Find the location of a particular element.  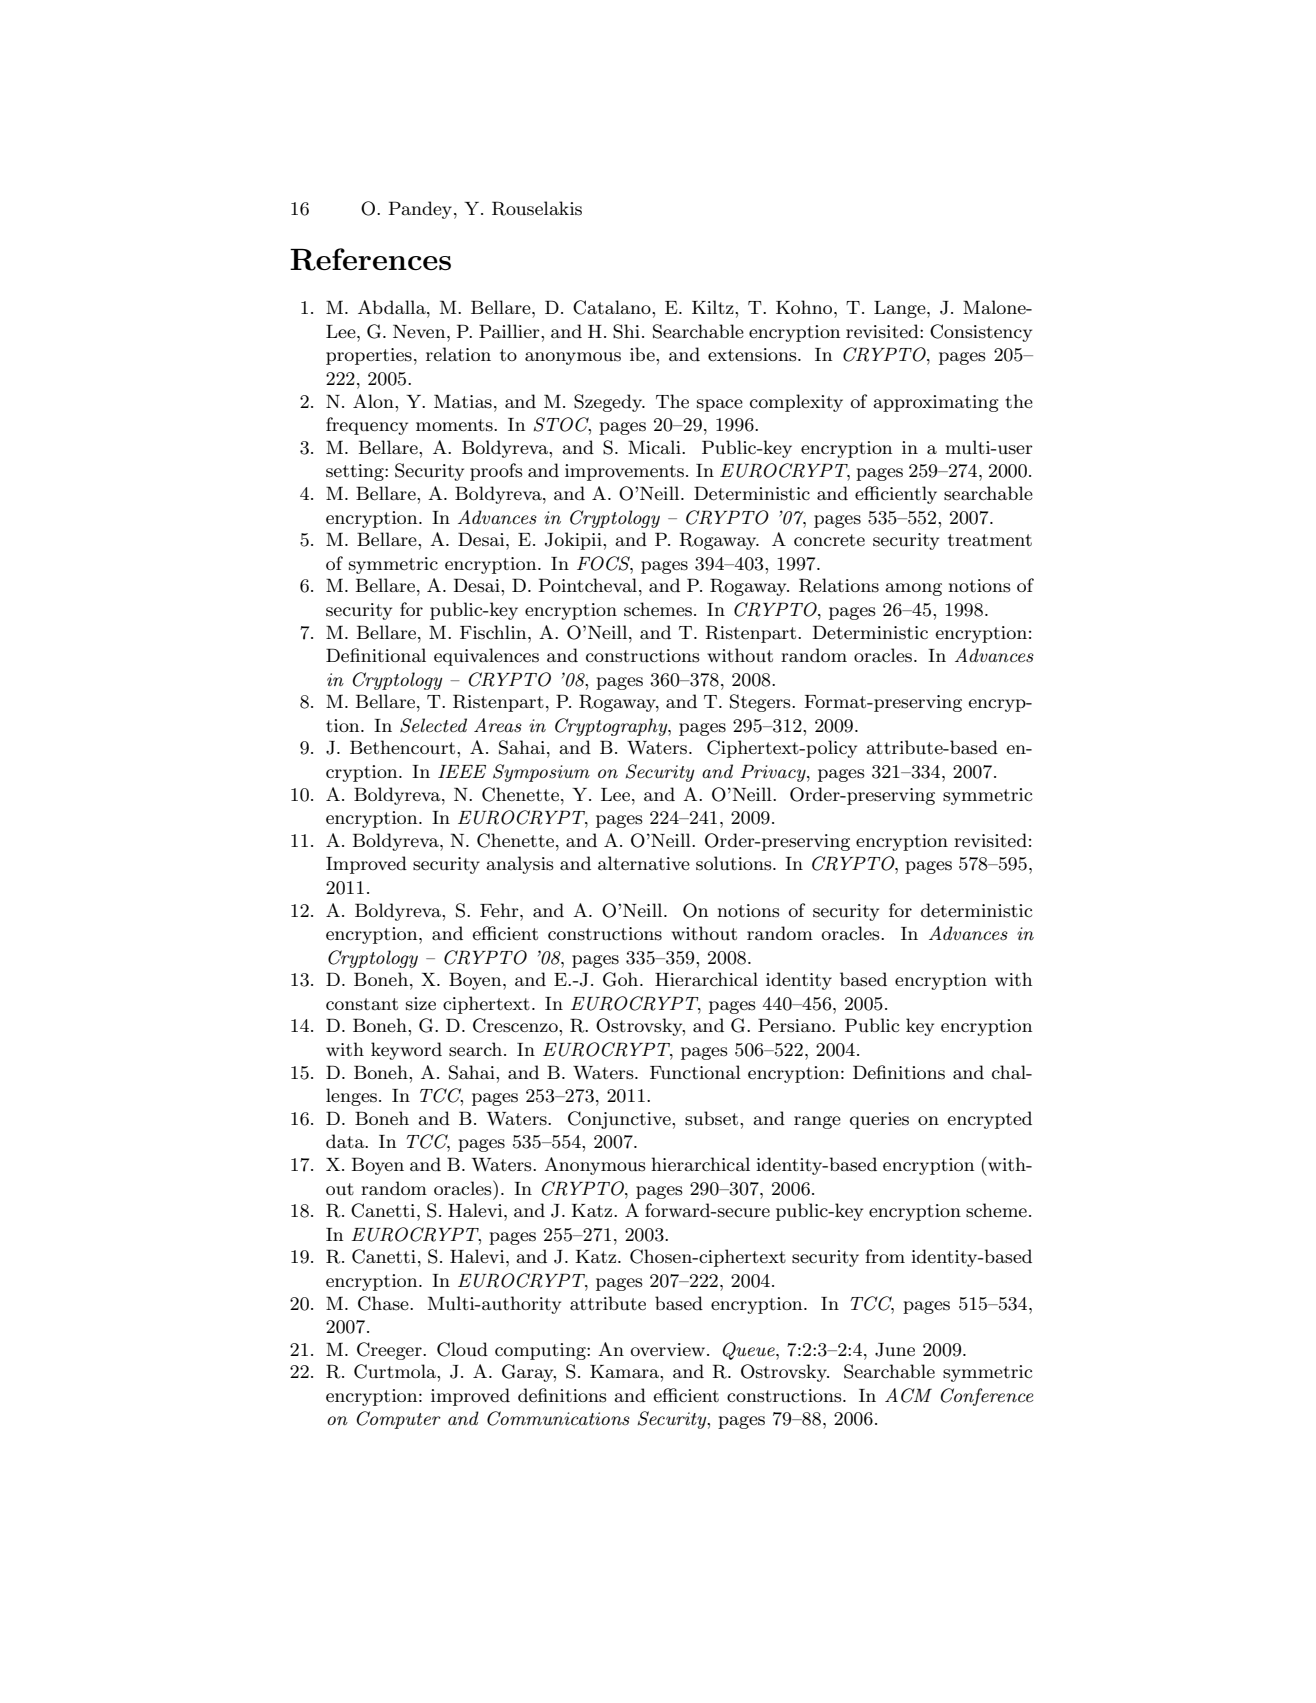

overview is located at coordinates (669, 1350).
